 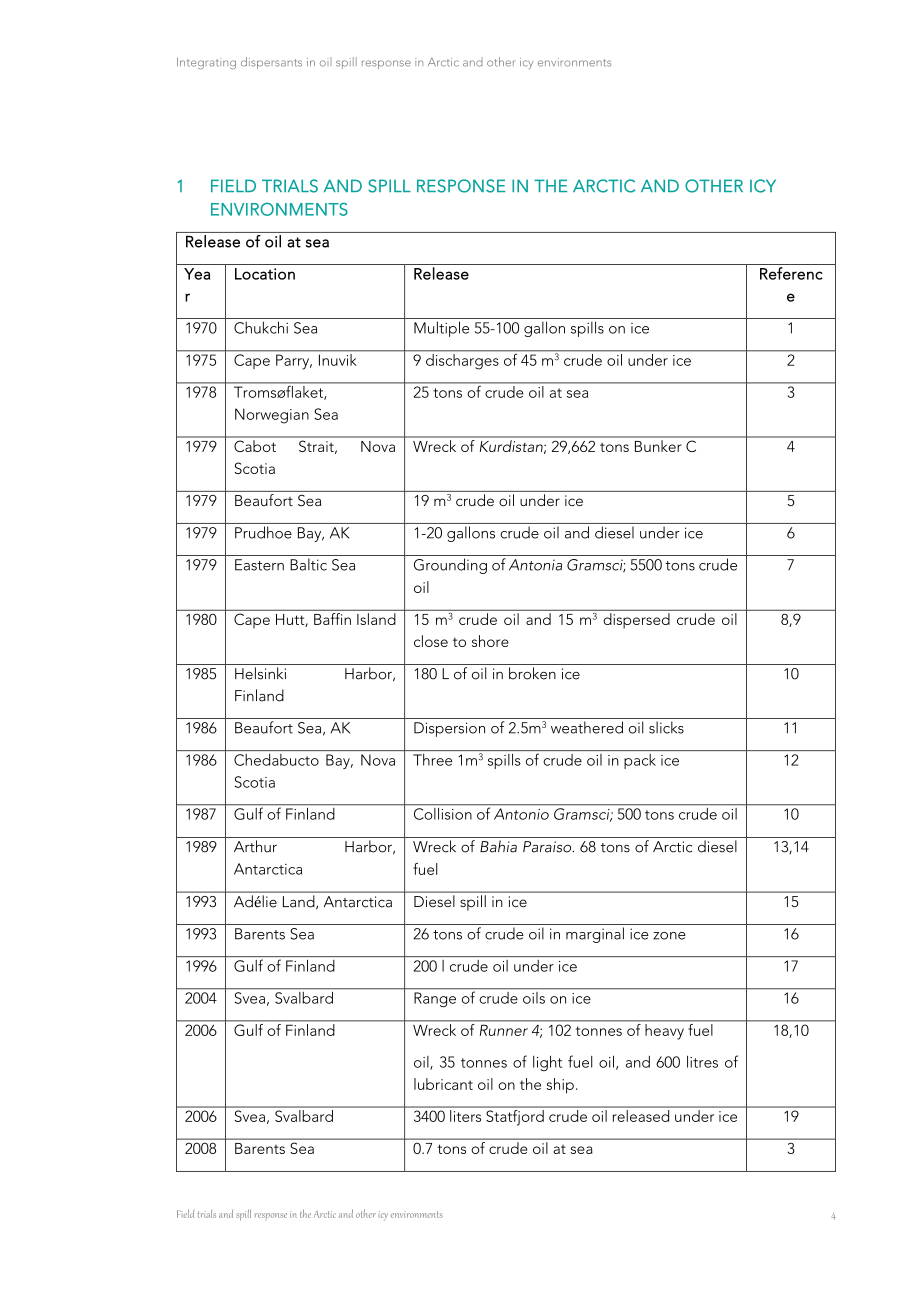 I want to click on Helsinki, so click(x=260, y=673).
